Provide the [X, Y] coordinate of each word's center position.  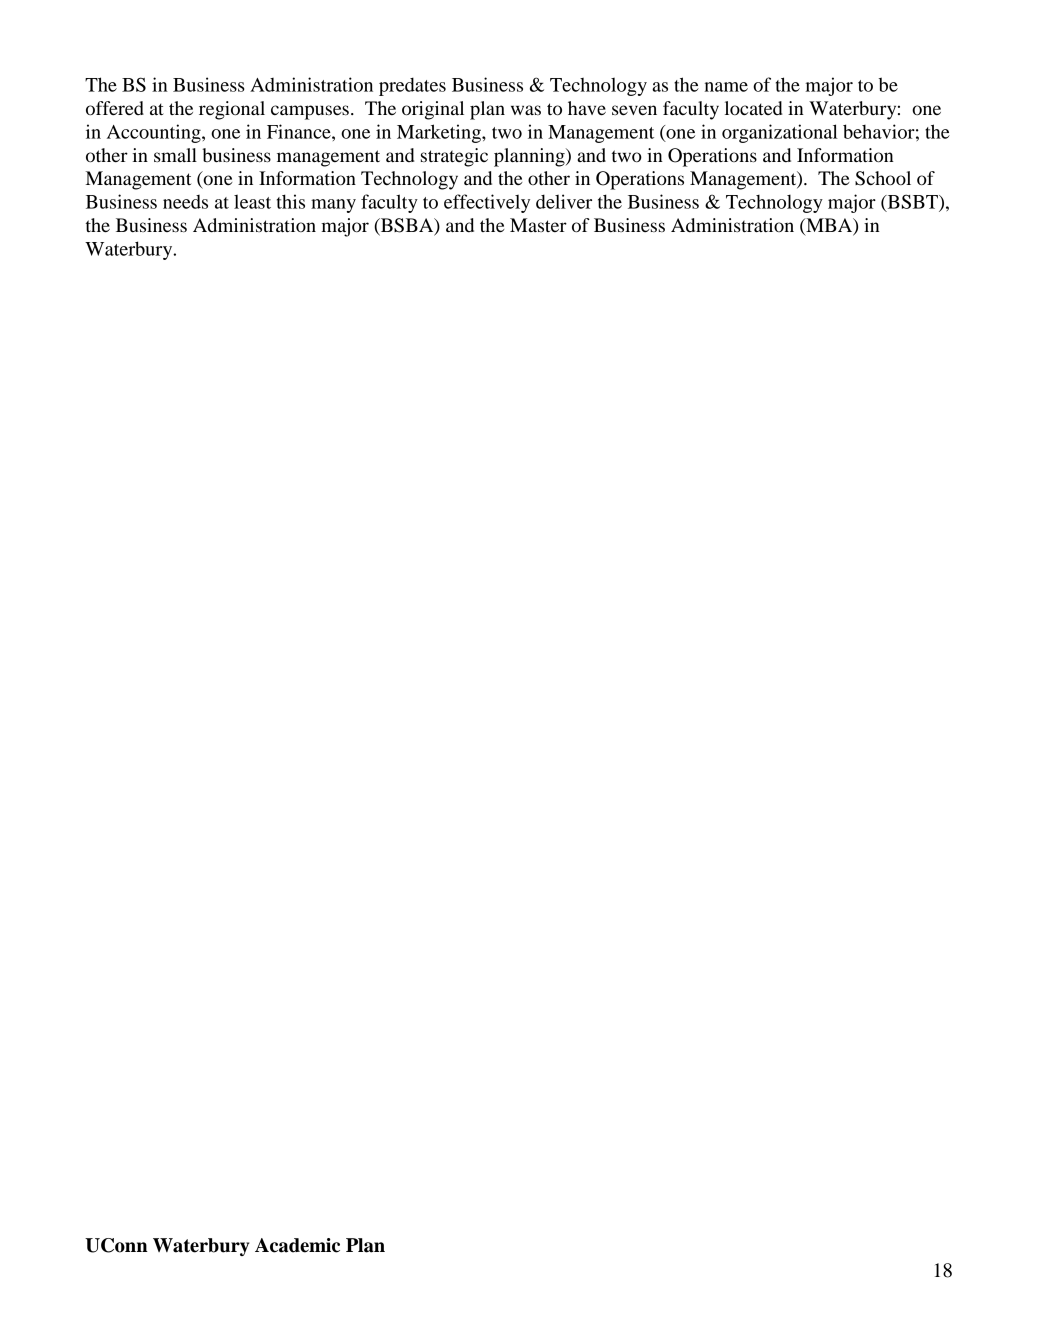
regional [232, 110]
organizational [780, 133]
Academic [297, 1245]
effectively [487, 203]
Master [538, 225]
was [526, 110]
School [883, 178]
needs [185, 202]
